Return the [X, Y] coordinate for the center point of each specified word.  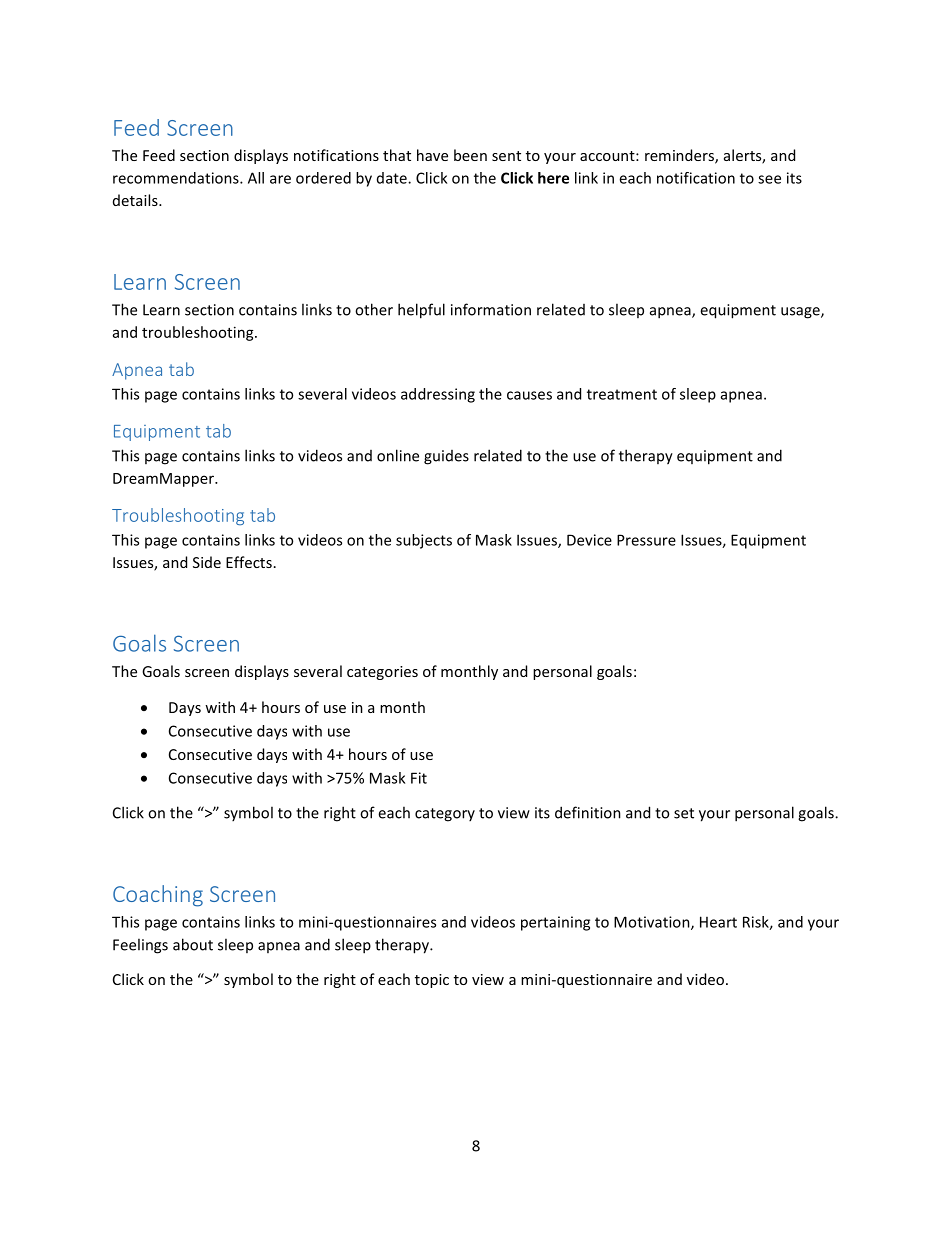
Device [589, 540]
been [470, 155]
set [684, 813]
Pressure [646, 540]
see [769, 179]
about [193, 944]
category [445, 815]
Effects [249, 562]
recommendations [177, 178]
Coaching [158, 896]
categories [382, 673]
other [374, 309]
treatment [622, 394]
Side [207, 562]
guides [446, 457]
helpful [421, 311]
